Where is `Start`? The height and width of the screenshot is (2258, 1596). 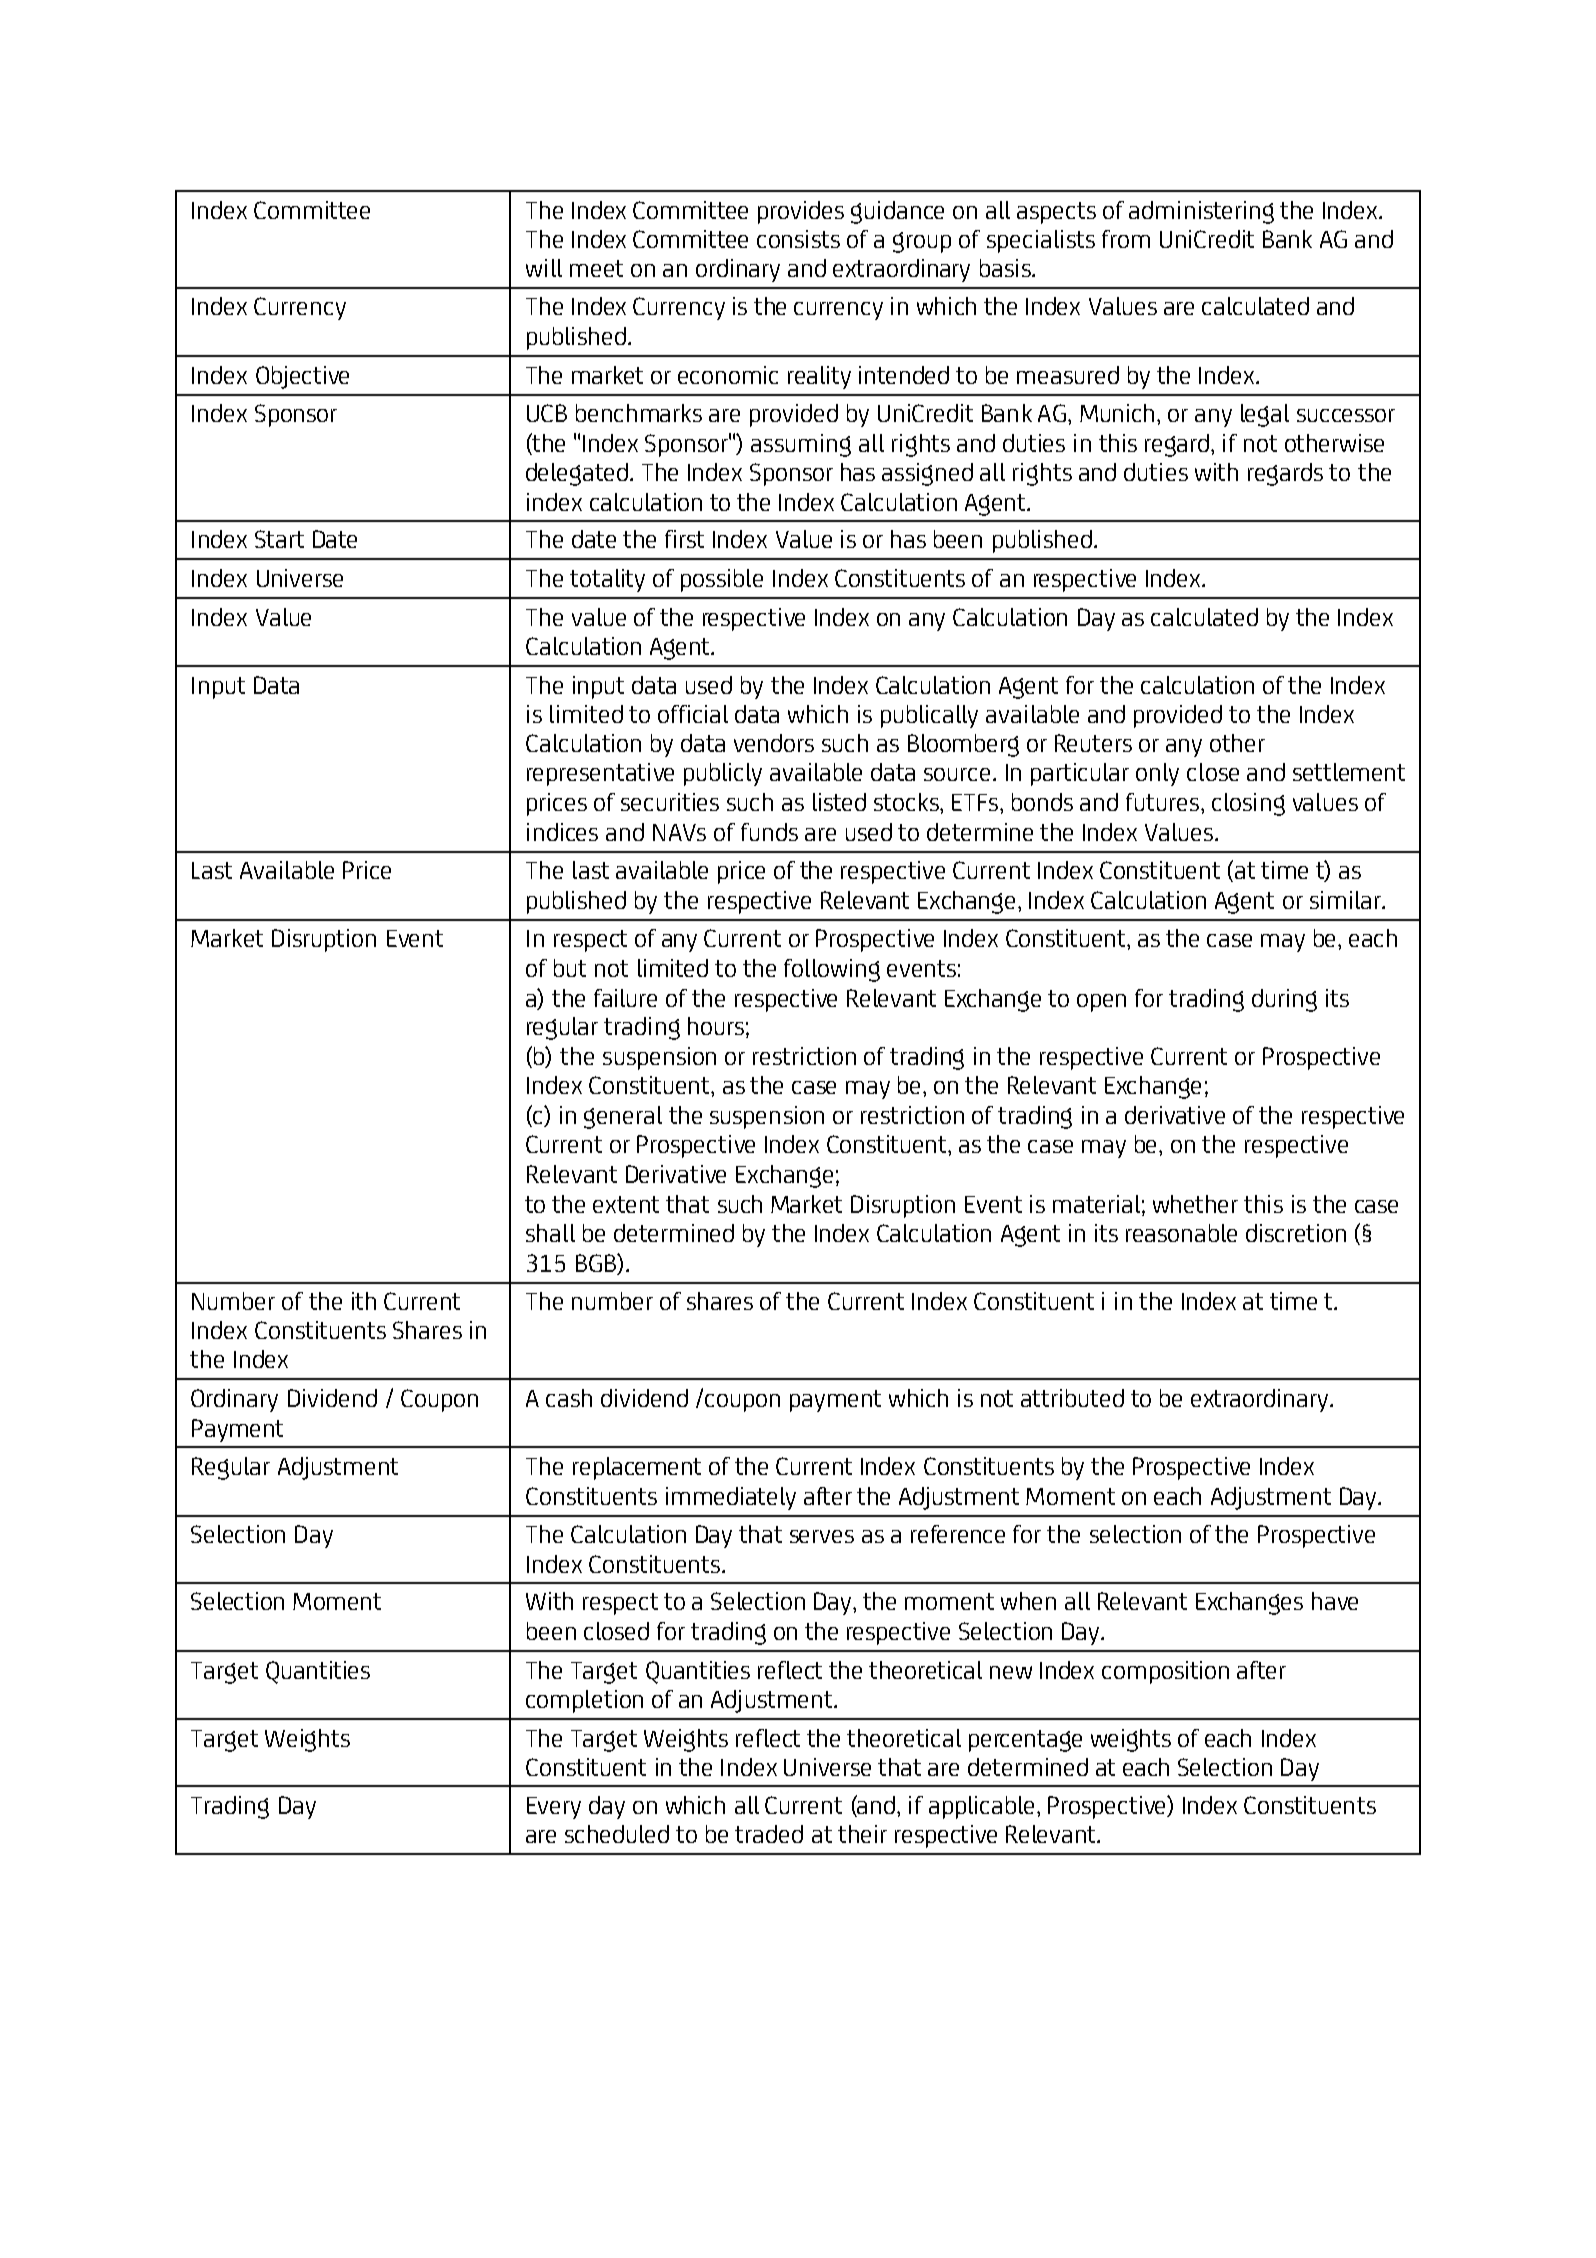
Start is located at coordinates (279, 539).
